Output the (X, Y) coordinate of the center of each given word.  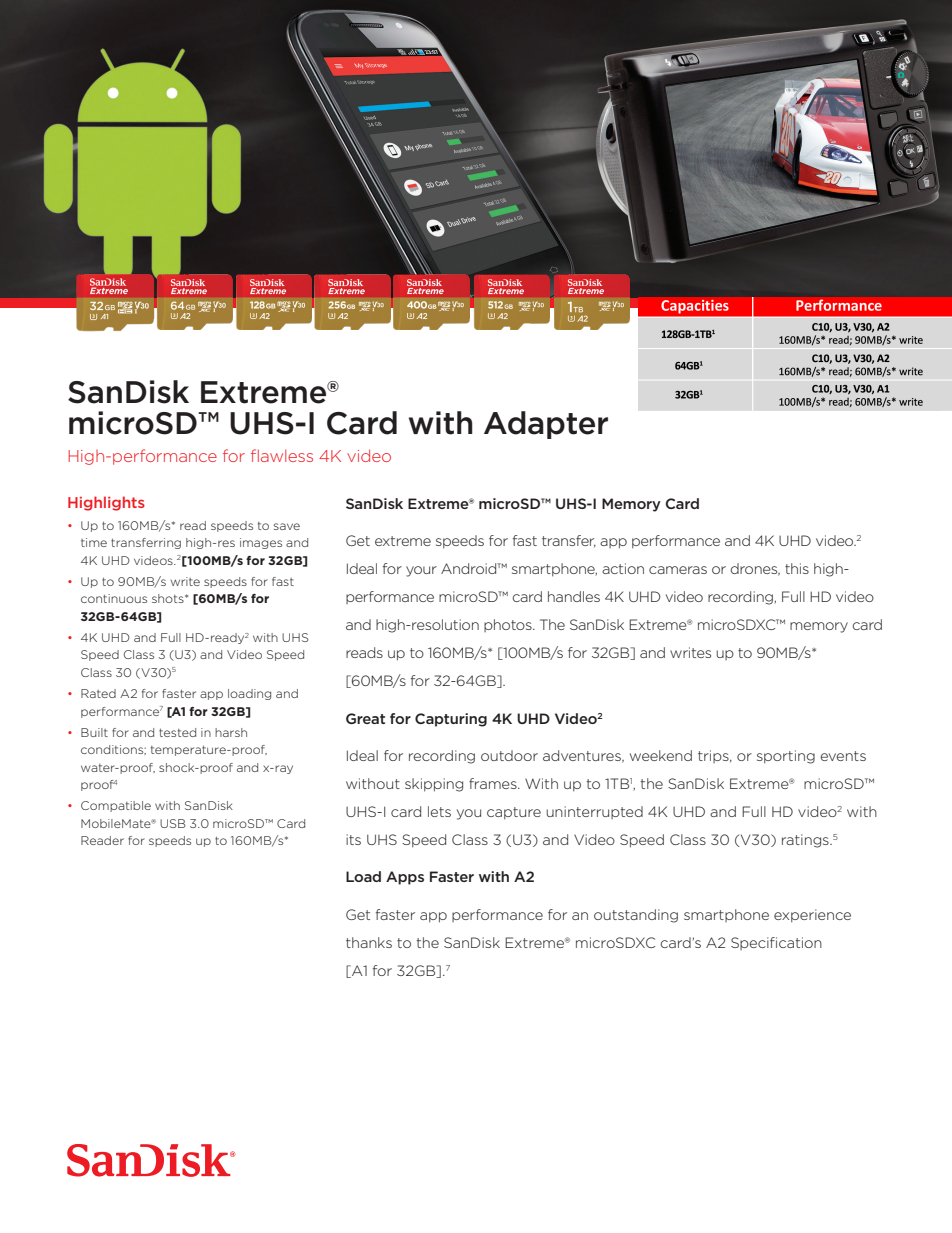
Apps (405, 878)
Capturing (451, 720)
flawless (282, 455)
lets (439, 811)
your (421, 571)
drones (755, 569)
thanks (369, 942)
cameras (678, 570)
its (353, 839)
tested (177, 732)
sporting (786, 757)
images (261, 543)
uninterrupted (595, 812)
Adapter (546, 425)
